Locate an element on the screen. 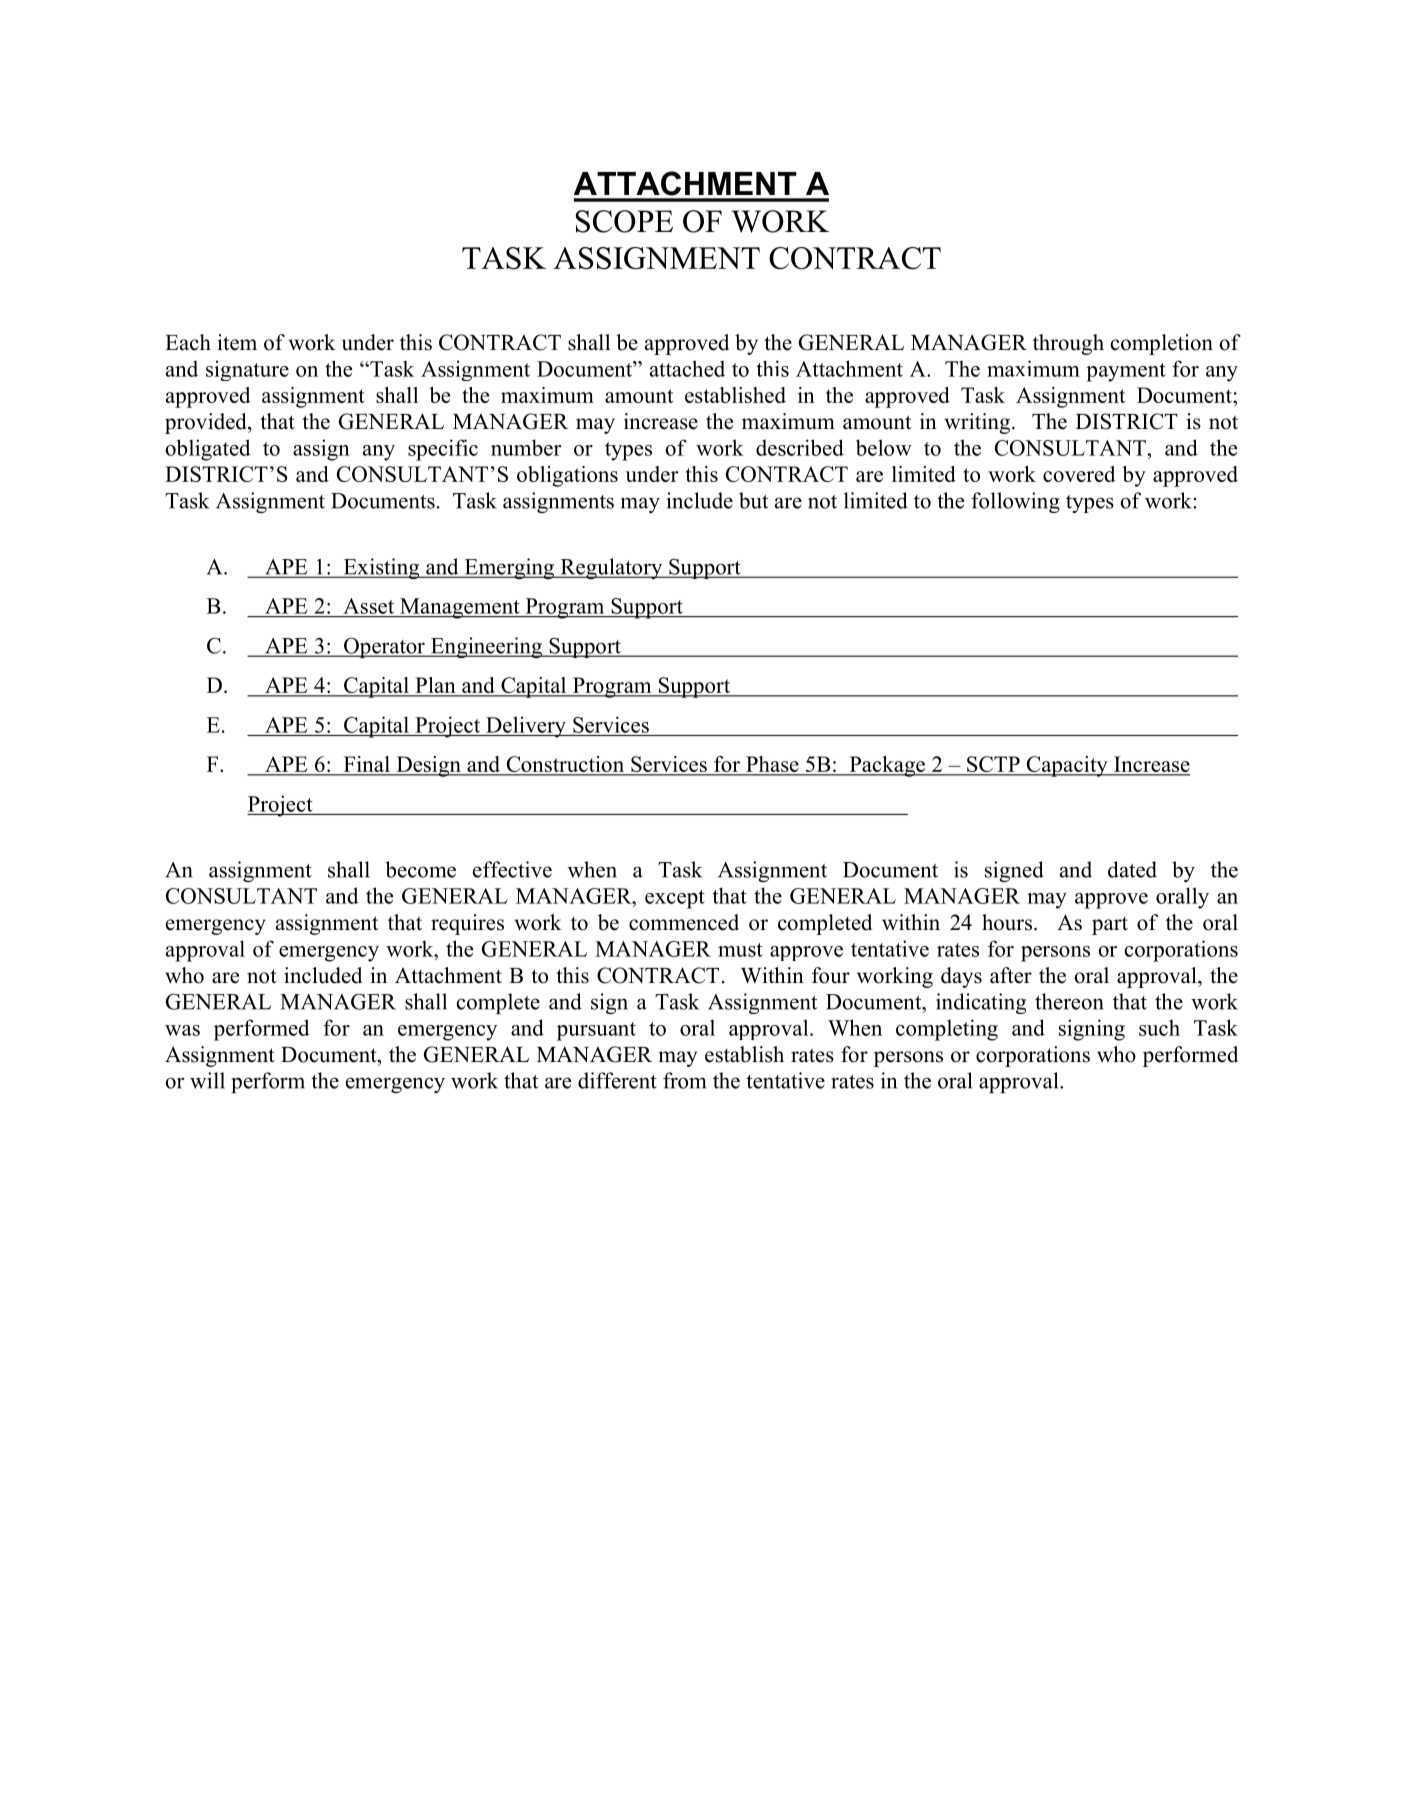 The image size is (1403, 1816). item is located at coordinates (237, 342).
